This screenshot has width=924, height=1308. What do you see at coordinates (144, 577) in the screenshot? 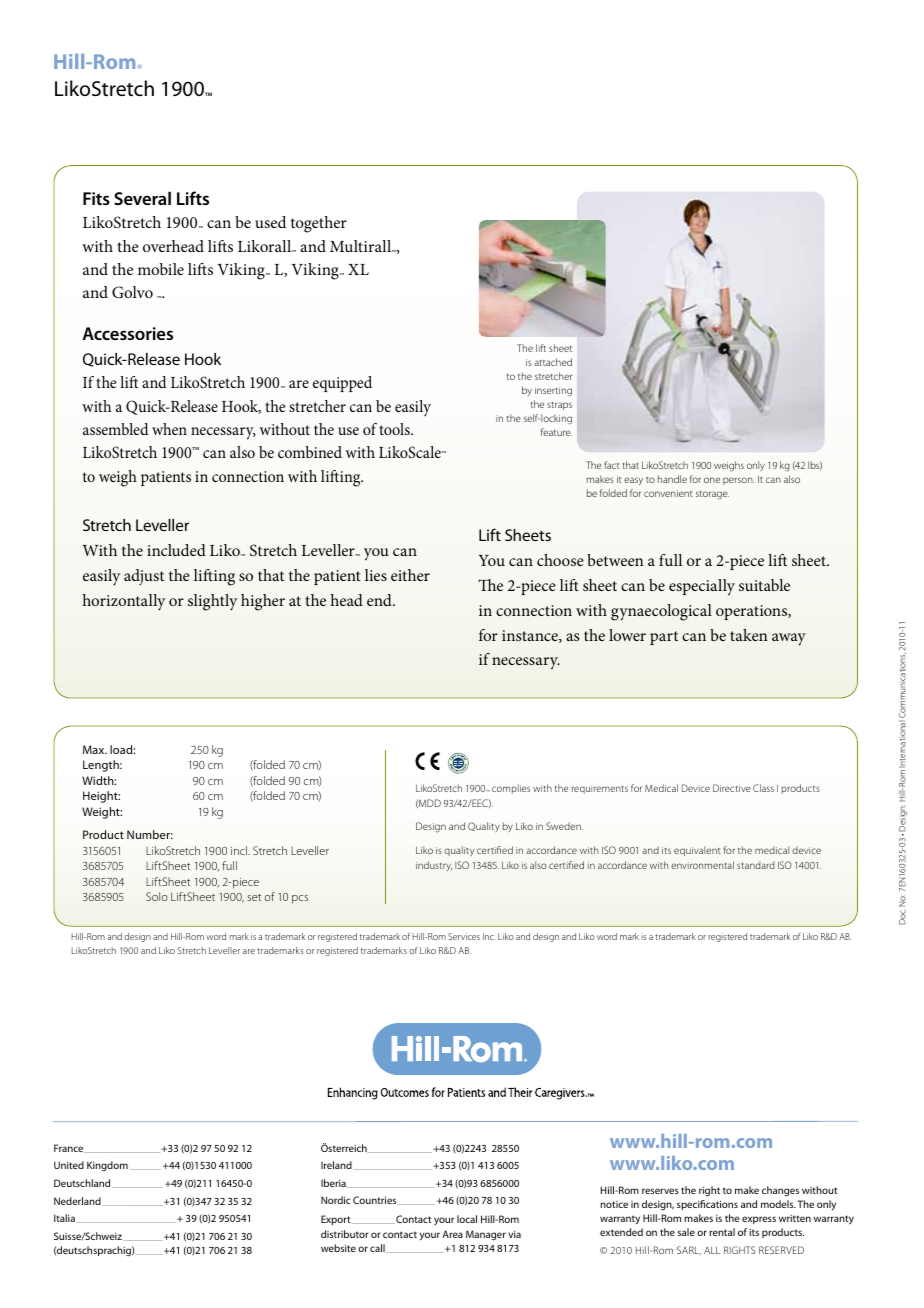
I see `adjust` at bounding box center [144, 577].
